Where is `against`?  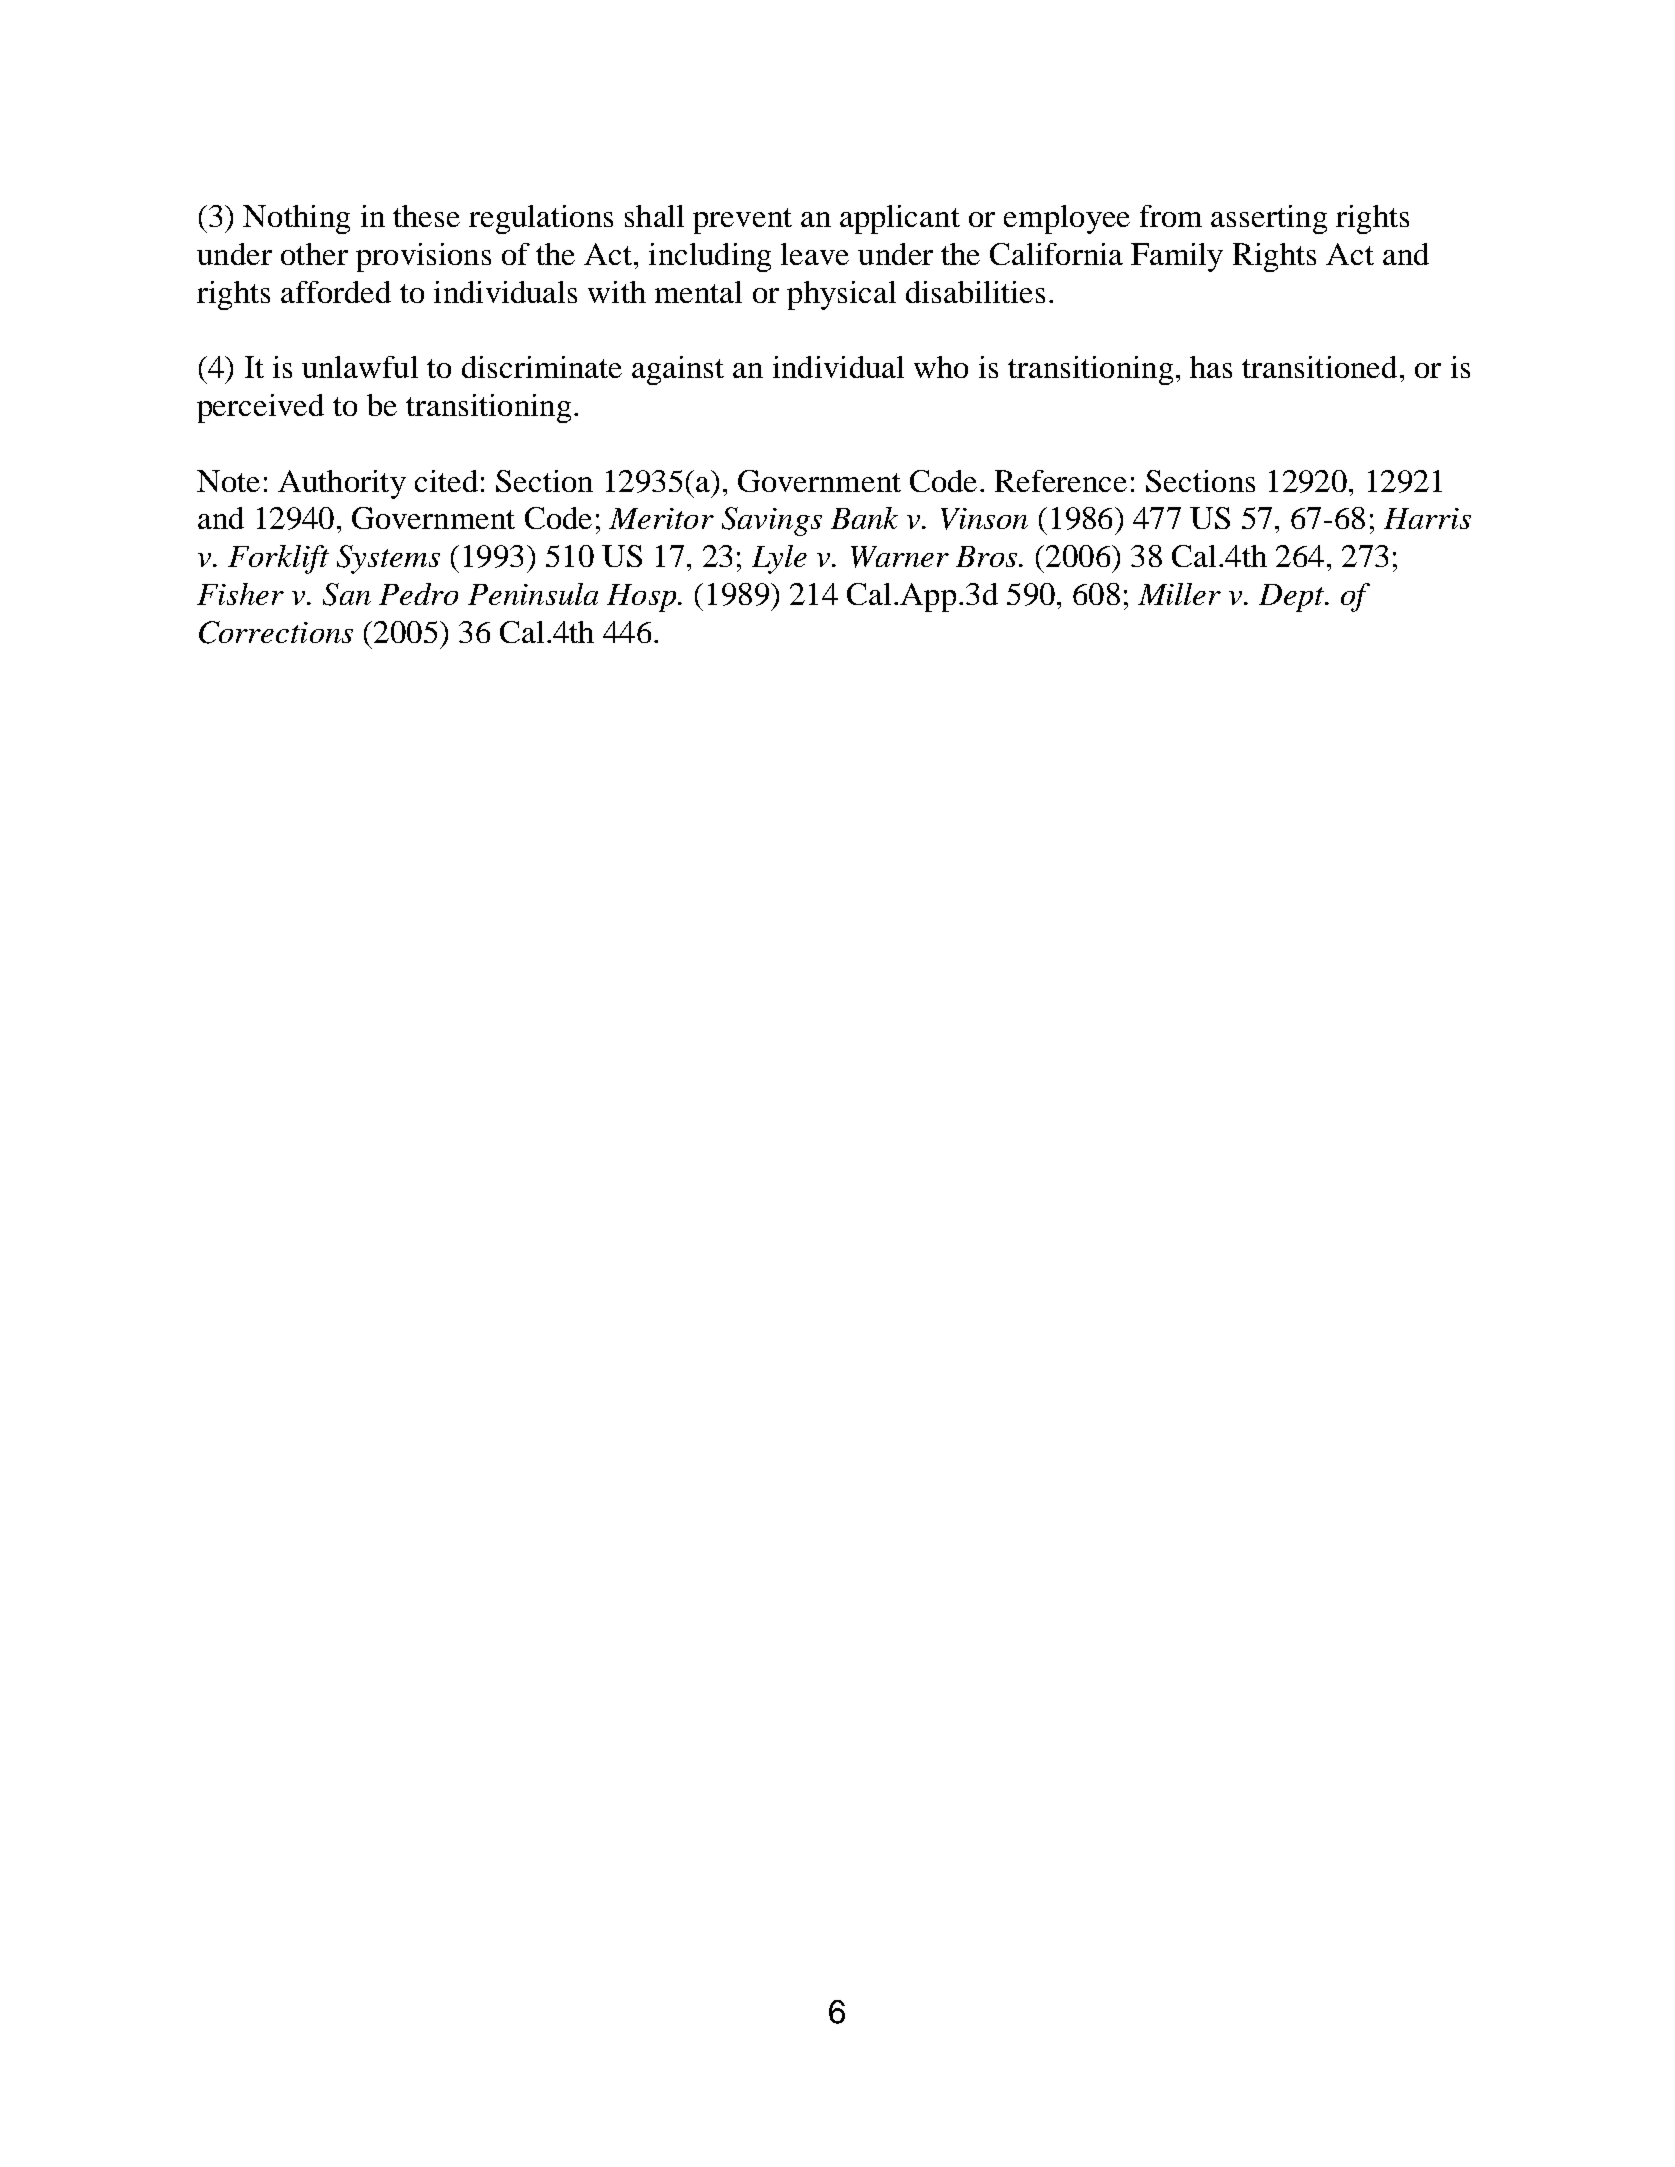
against is located at coordinates (678, 370).
